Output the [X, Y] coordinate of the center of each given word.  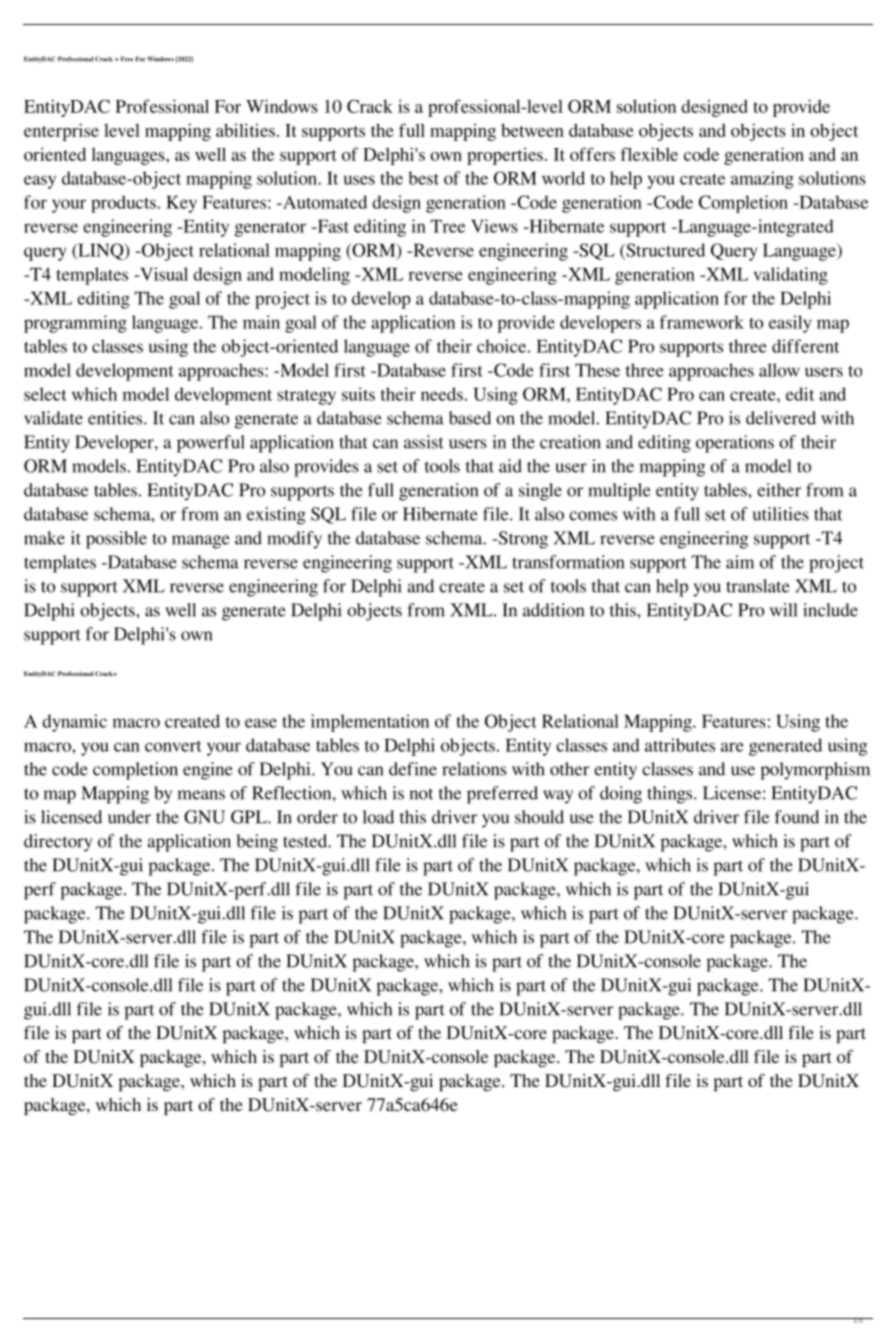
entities [116, 418]
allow [779, 370]
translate [758, 586]
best [423, 178]
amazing [762, 180]
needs [442, 394]
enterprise [61, 132]
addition [553, 610]
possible [116, 540]
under [129, 817]
